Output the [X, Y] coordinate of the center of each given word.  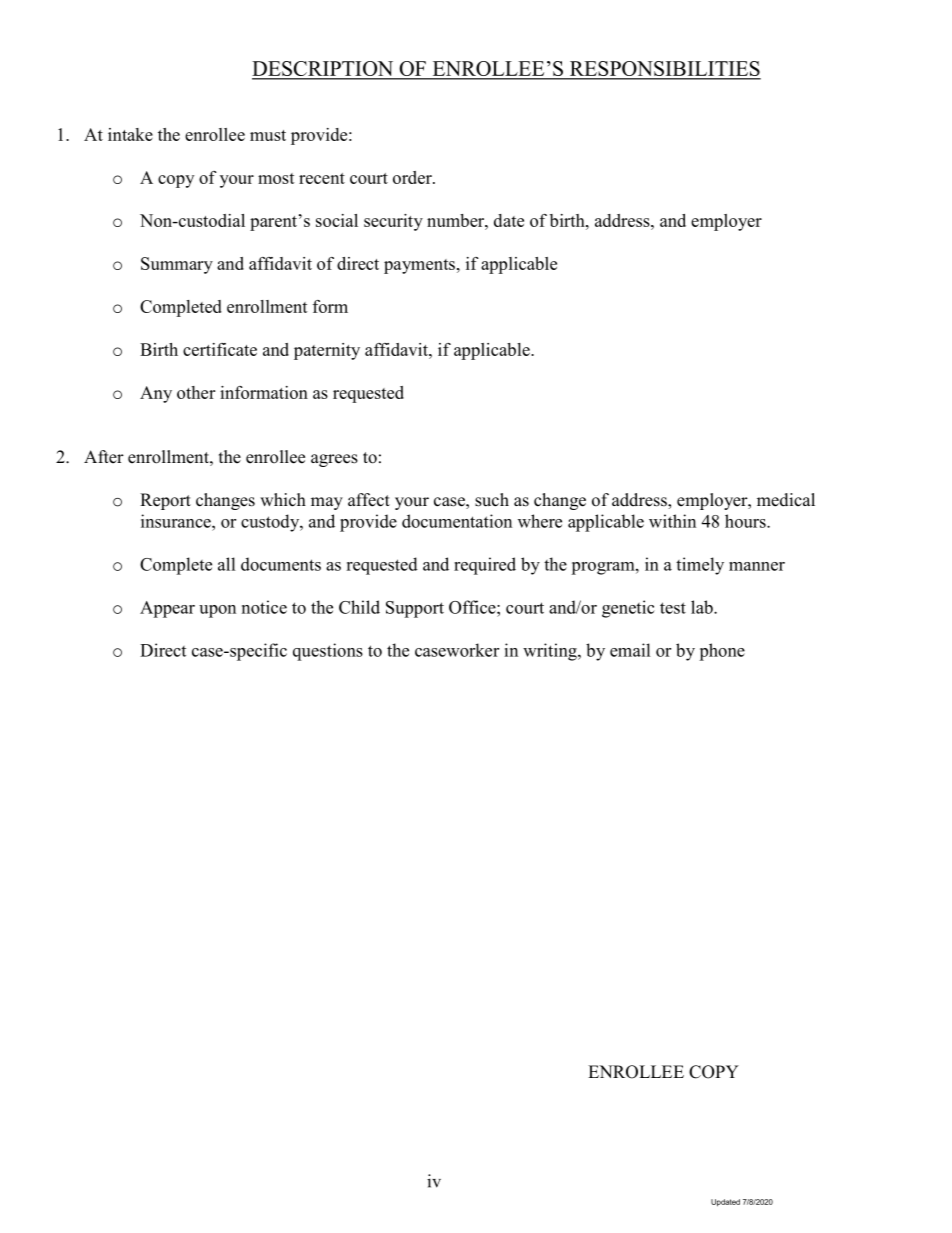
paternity [327, 351]
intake [130, 134]
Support [415, 609]
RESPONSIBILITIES [664, 70]
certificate [220, 349]
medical [786, 500]
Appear [167, 609]
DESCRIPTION [324, 70]
